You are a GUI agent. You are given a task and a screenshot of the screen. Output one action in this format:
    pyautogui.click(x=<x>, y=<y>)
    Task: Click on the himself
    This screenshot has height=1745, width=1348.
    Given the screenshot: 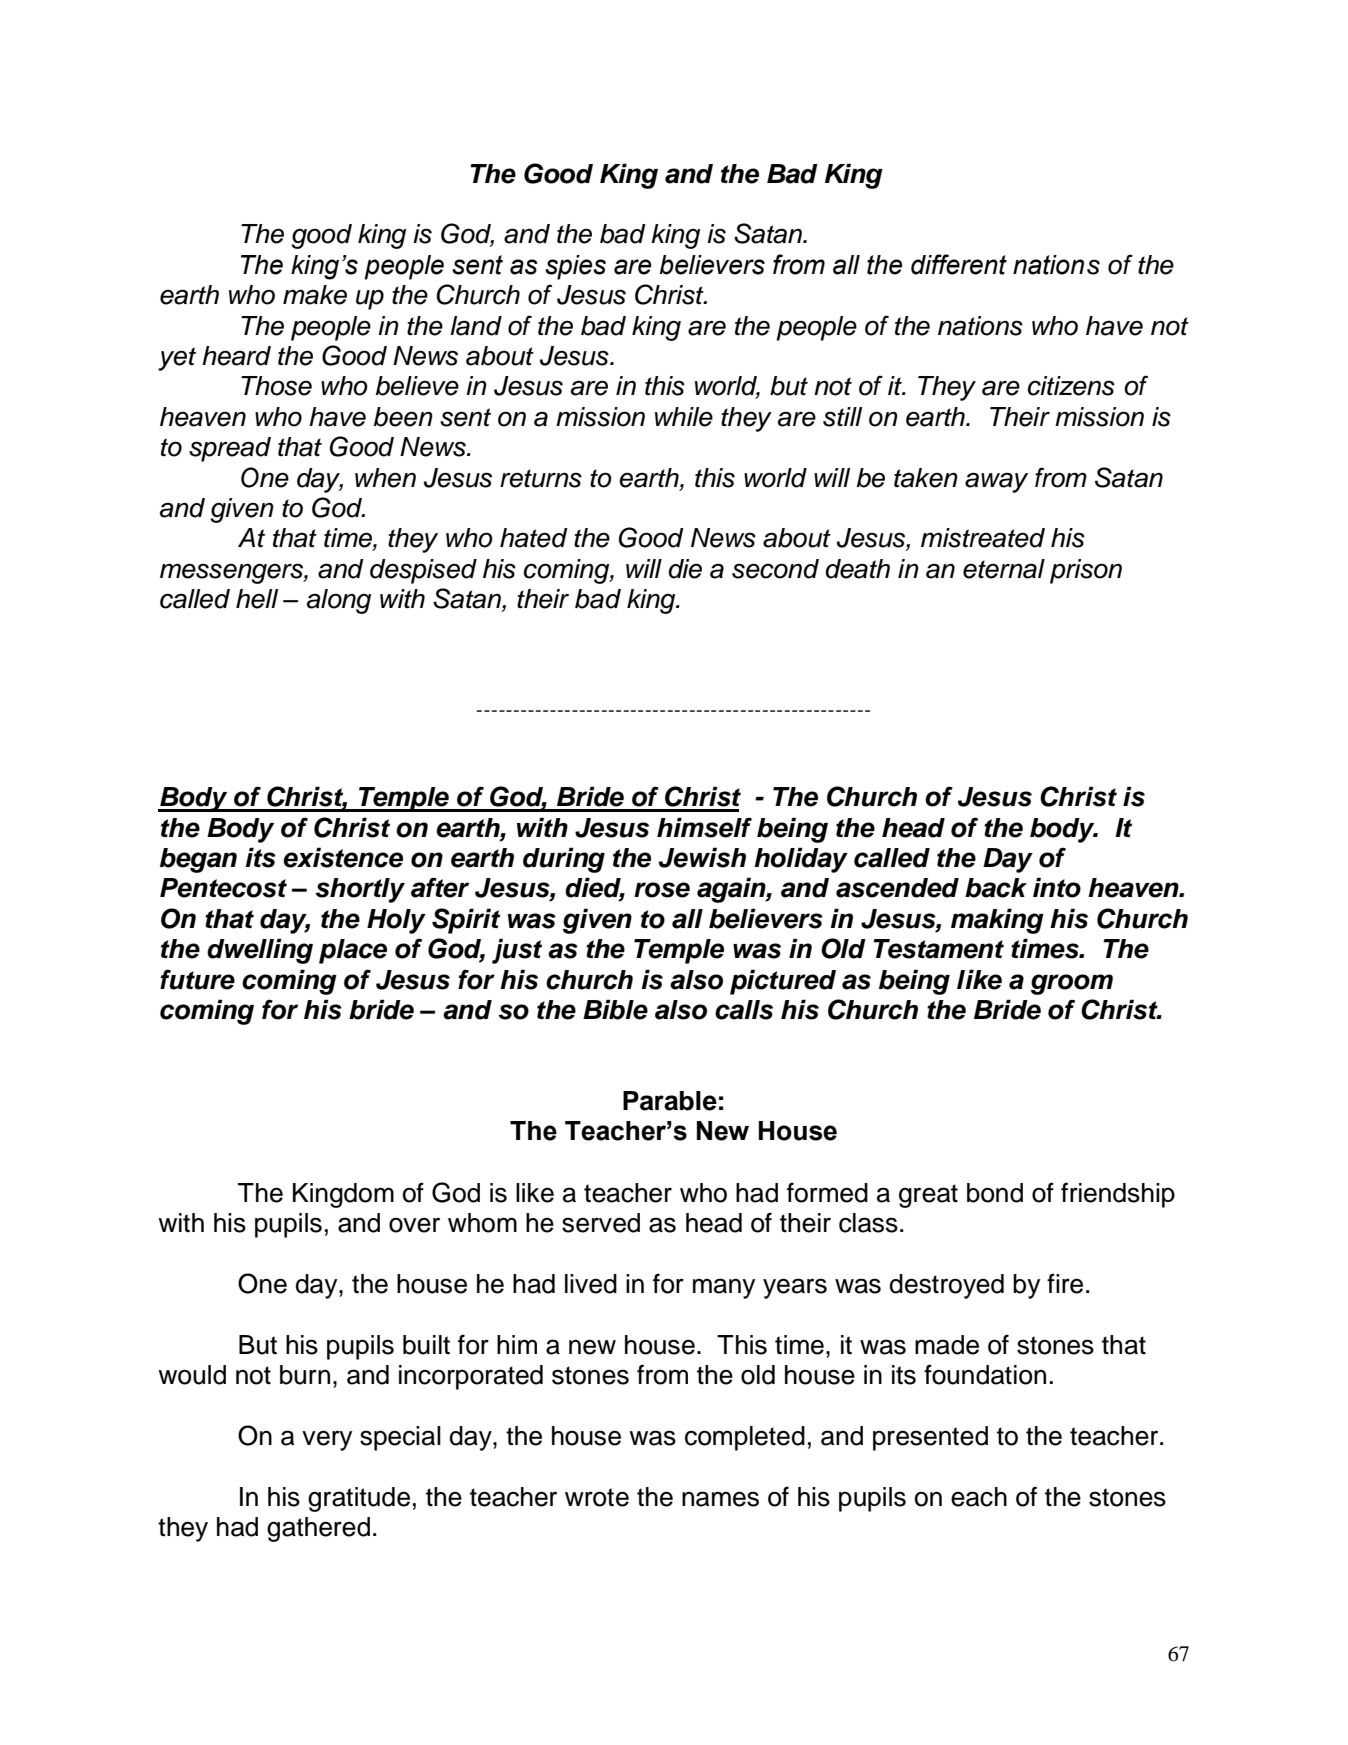 What is the action you would take?
    pyautogui.click(x=704, y=827)
